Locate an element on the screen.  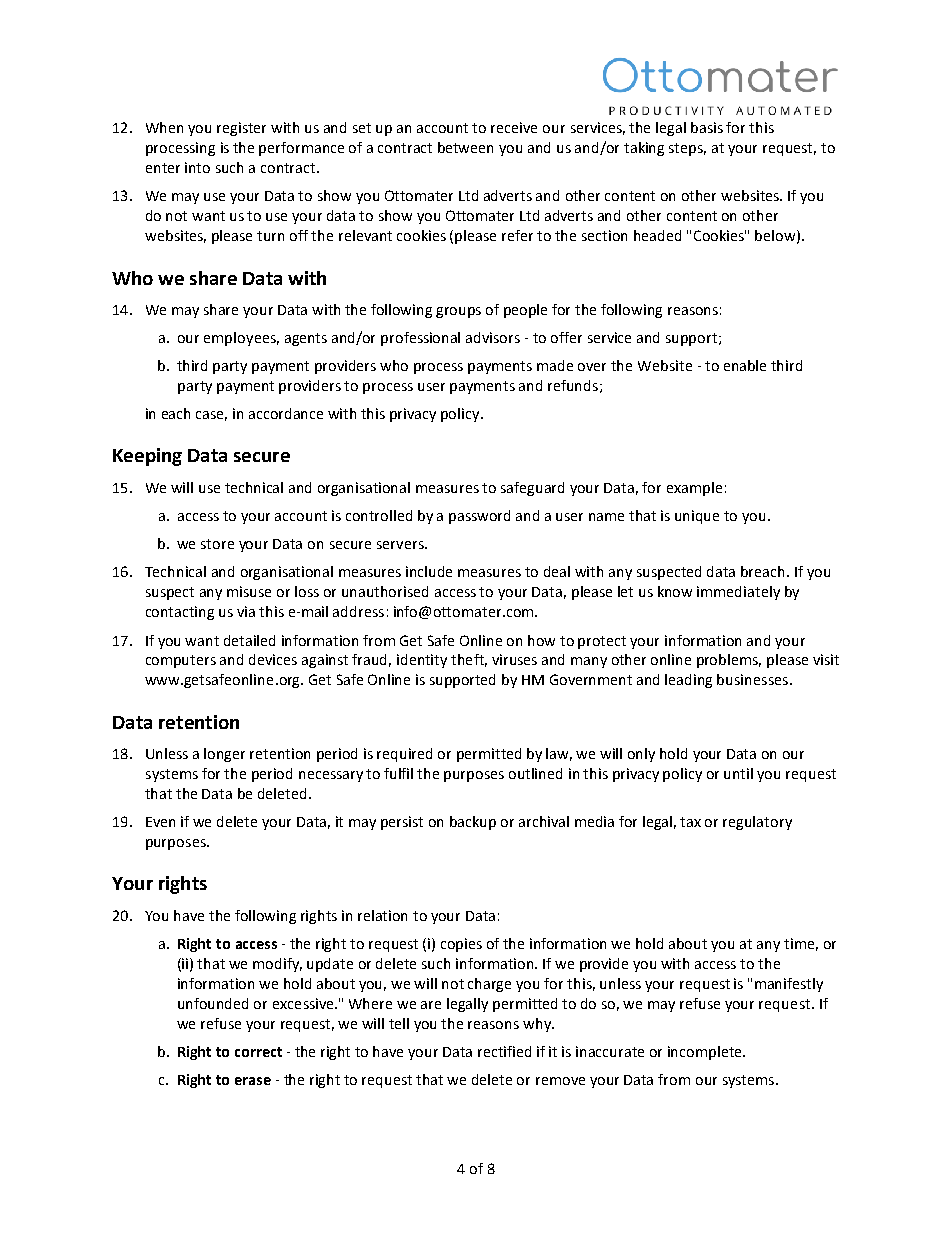
incomplete is located at coordinates (706, 1053).
